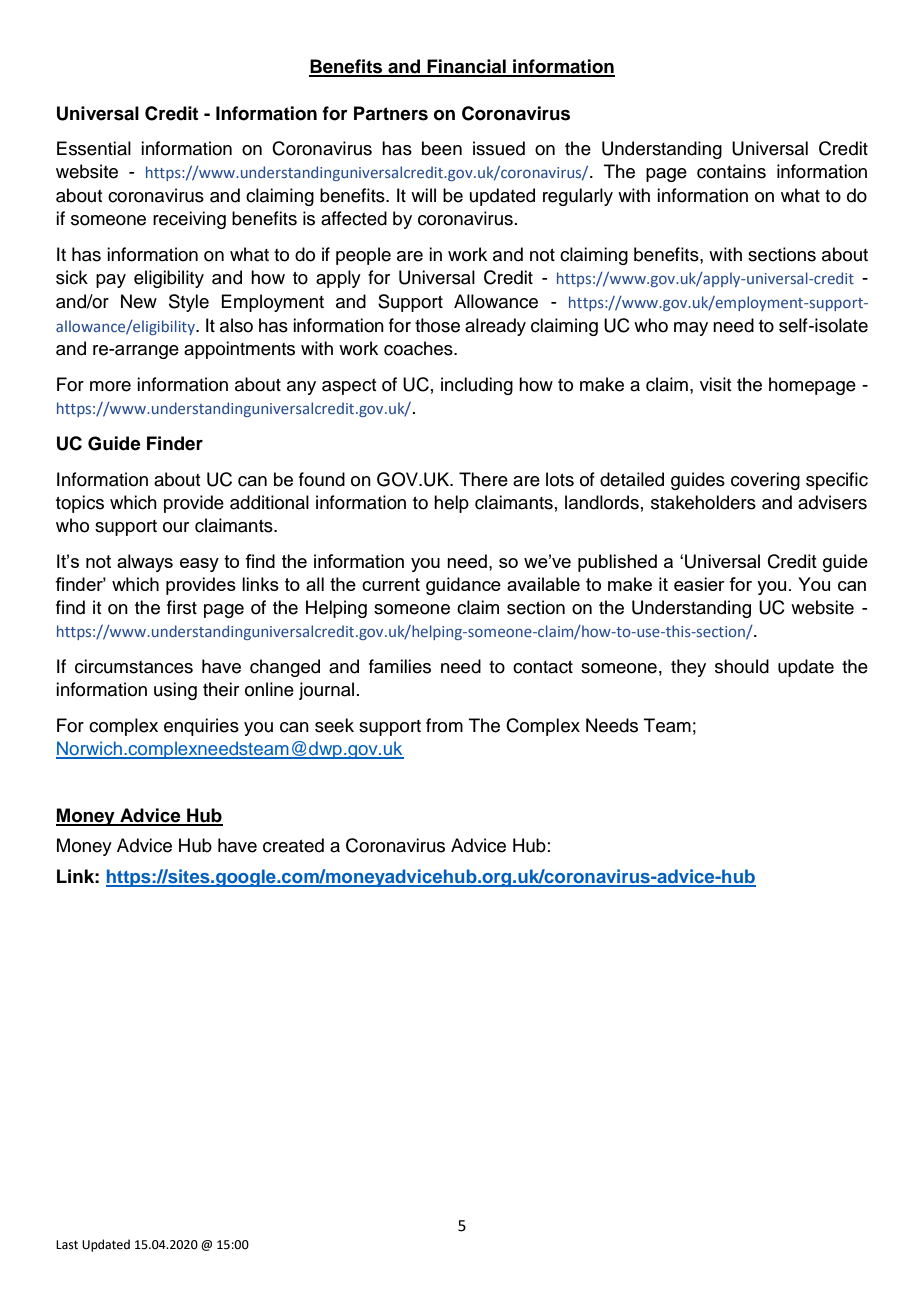 This screenshot has height=1308, width=924. I want to click on Essential, so click(94, 148).
